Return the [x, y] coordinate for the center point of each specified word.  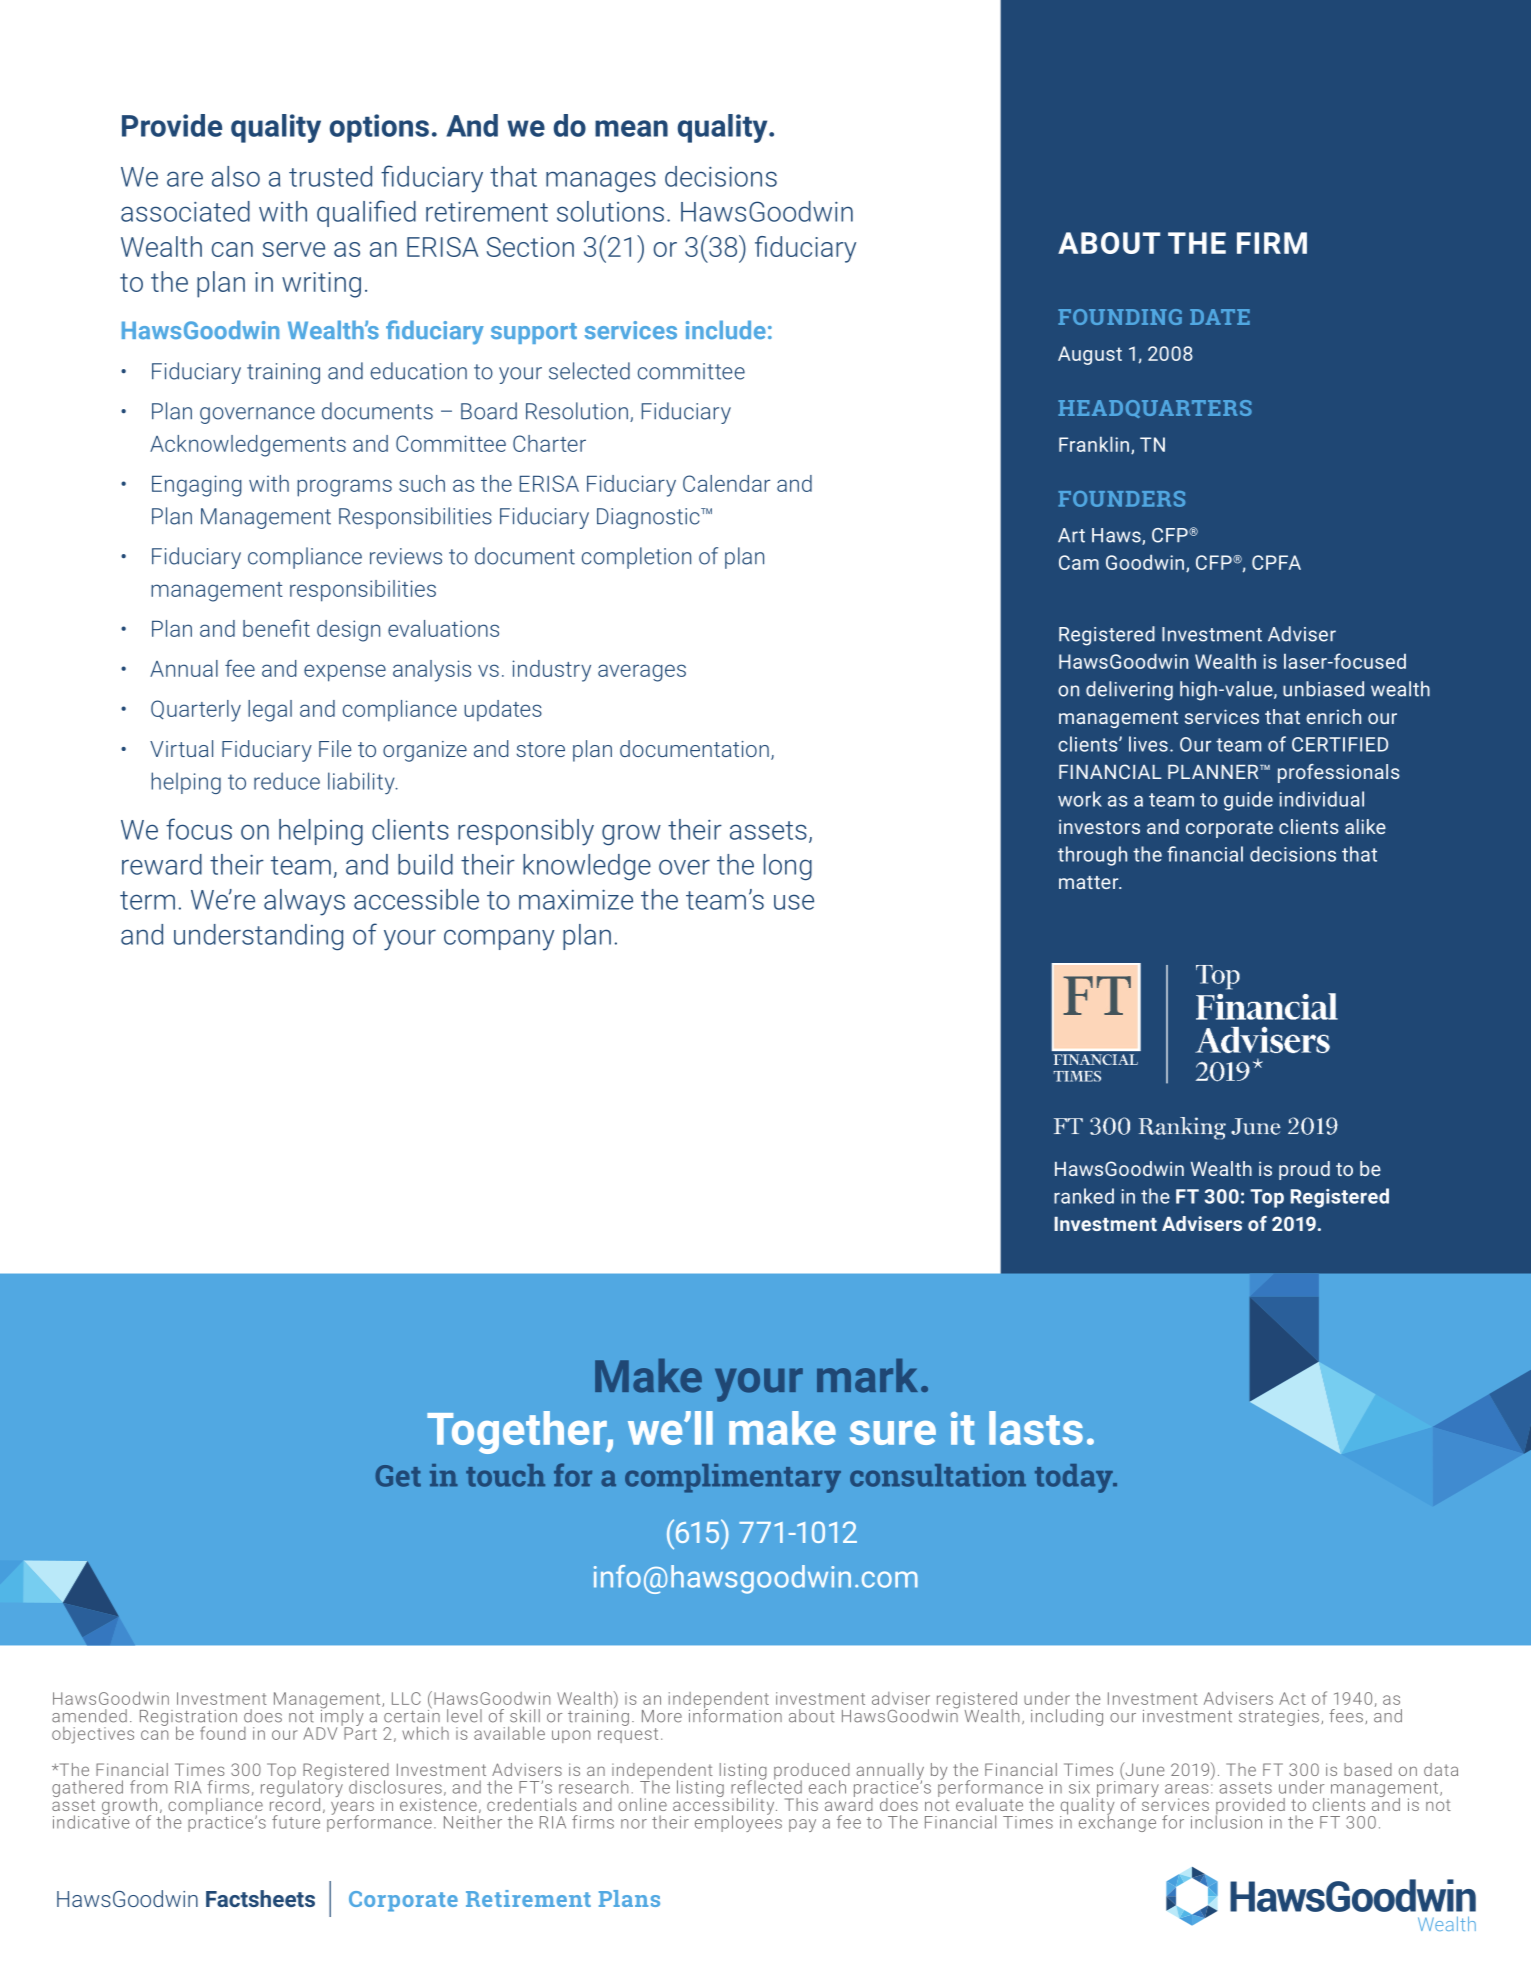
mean [631, 128]
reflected [766, 1786]
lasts [1036, 1428]
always [304, 902]
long [788, 867]
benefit [276, 628]
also [236, 176]
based [1368, 1769]
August [1090, 355]
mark [867, 1376]
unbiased [1323, 689]
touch [505, 1475]
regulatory [302, 1789]
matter [1090, 882]
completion [636, 558]
